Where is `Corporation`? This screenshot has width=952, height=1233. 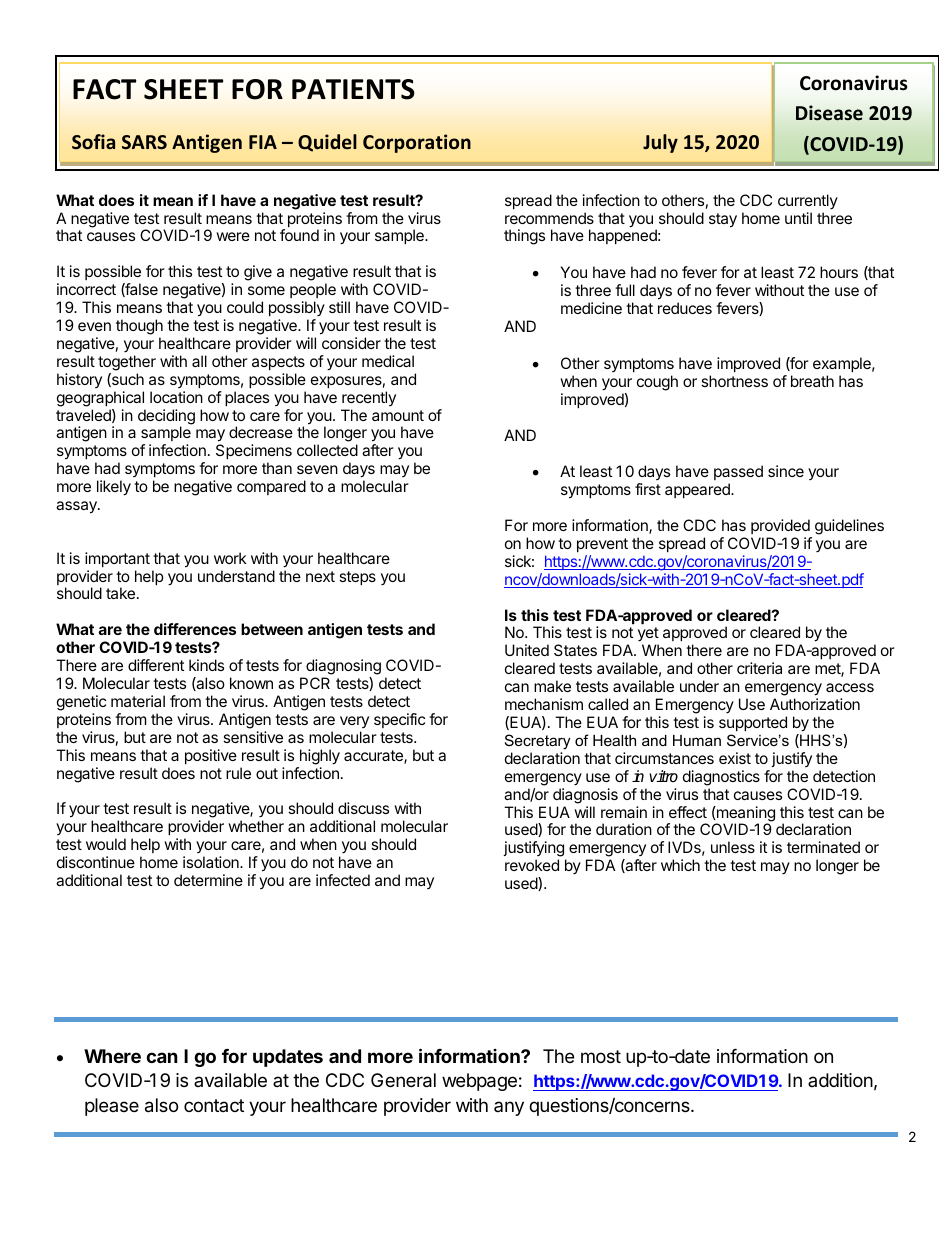
Corporation is located at coordinates (417, 143).
